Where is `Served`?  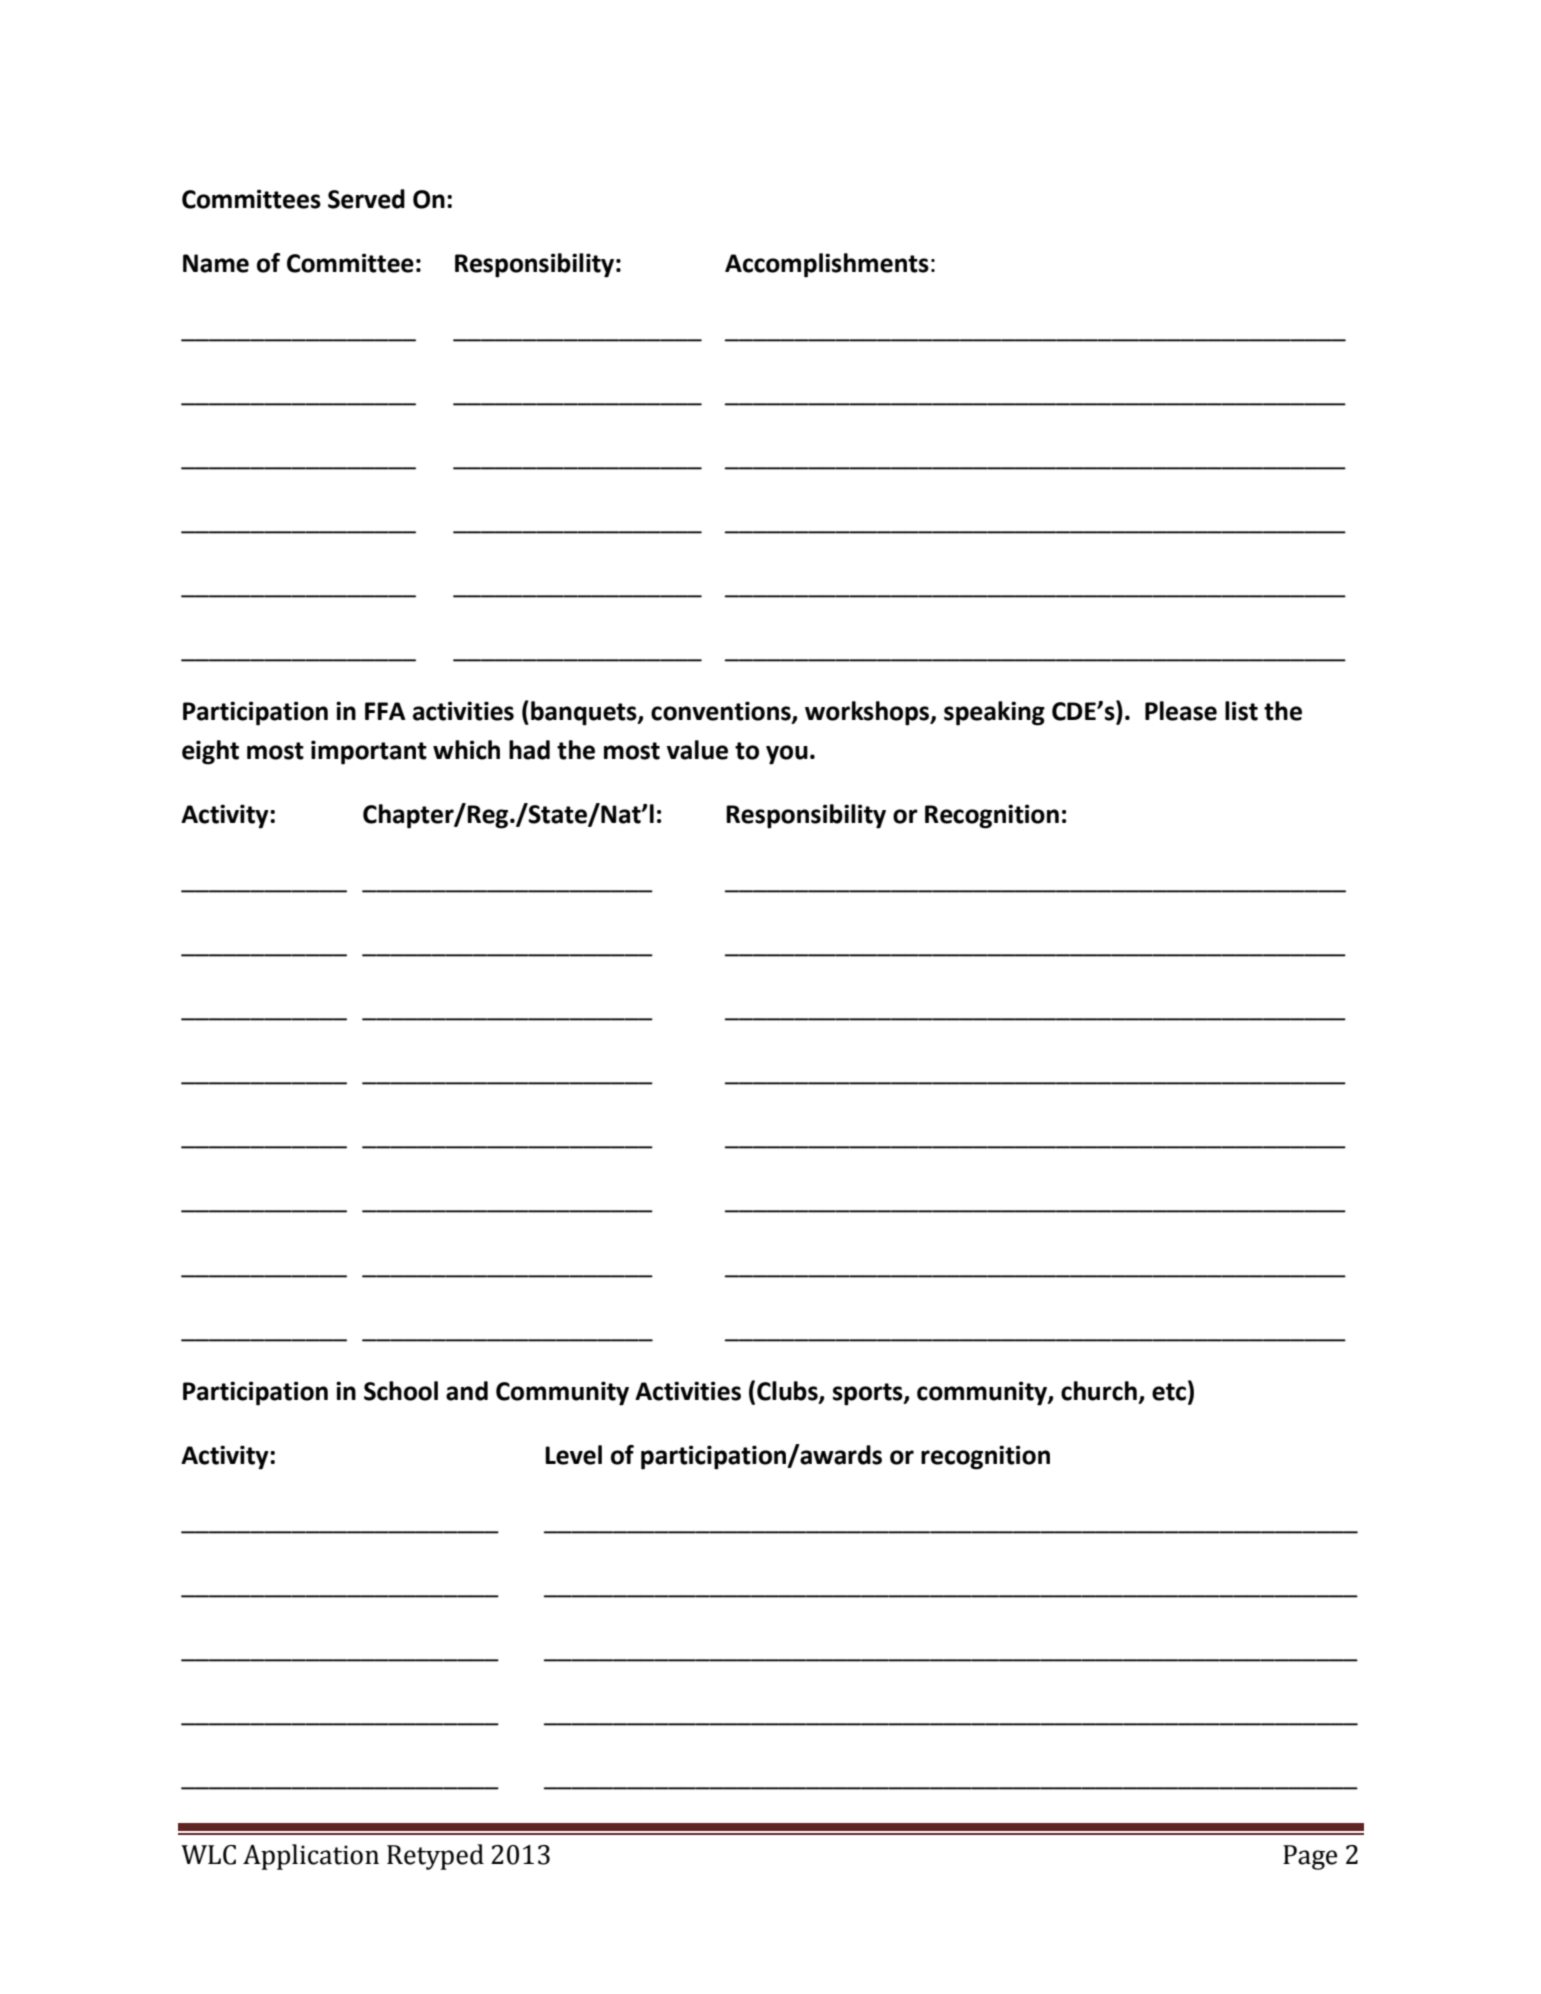 Served is located at coordinates (366, 199).
